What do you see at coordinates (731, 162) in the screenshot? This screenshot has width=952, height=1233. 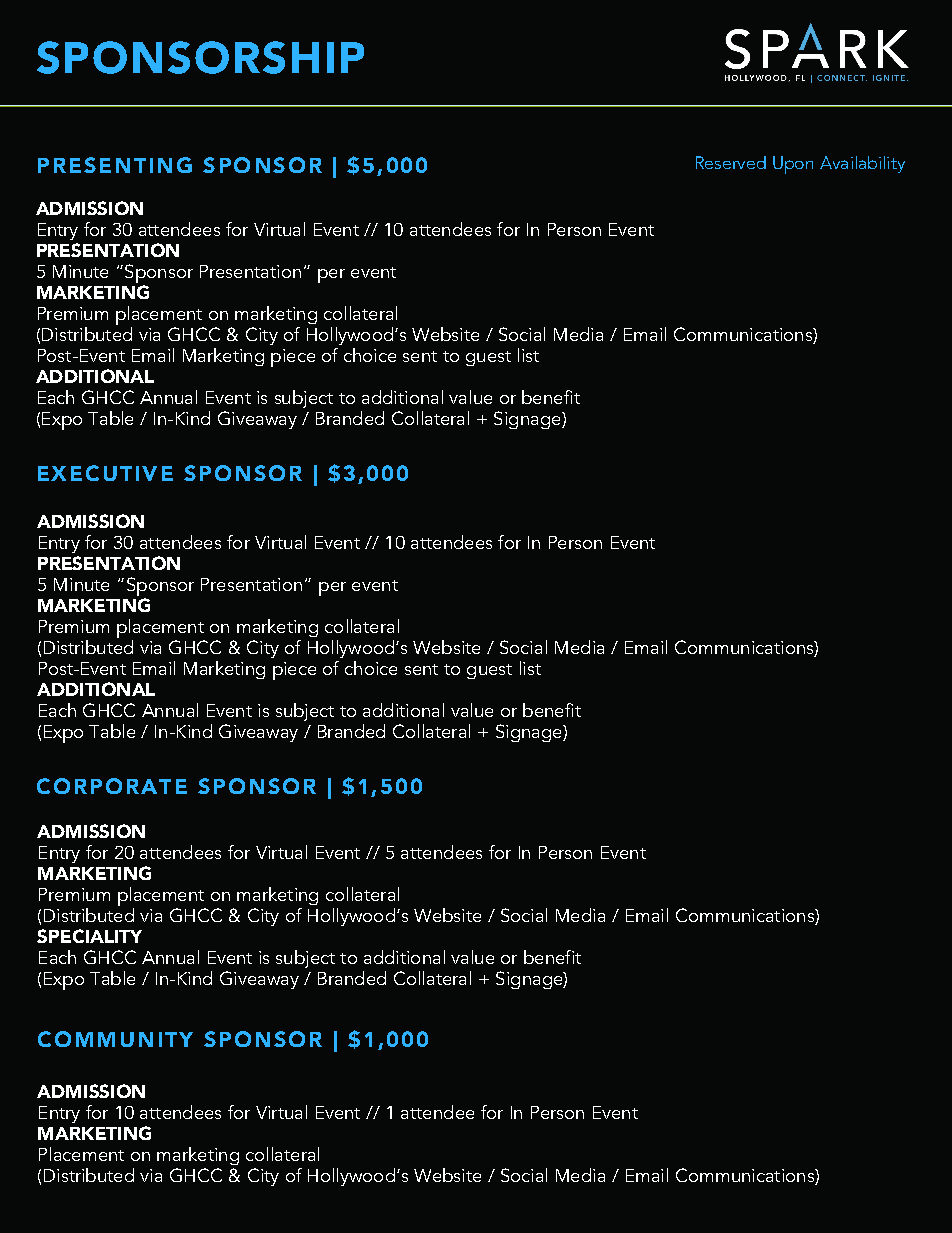 I see `Reserved` at bounding box center [731, 162].
